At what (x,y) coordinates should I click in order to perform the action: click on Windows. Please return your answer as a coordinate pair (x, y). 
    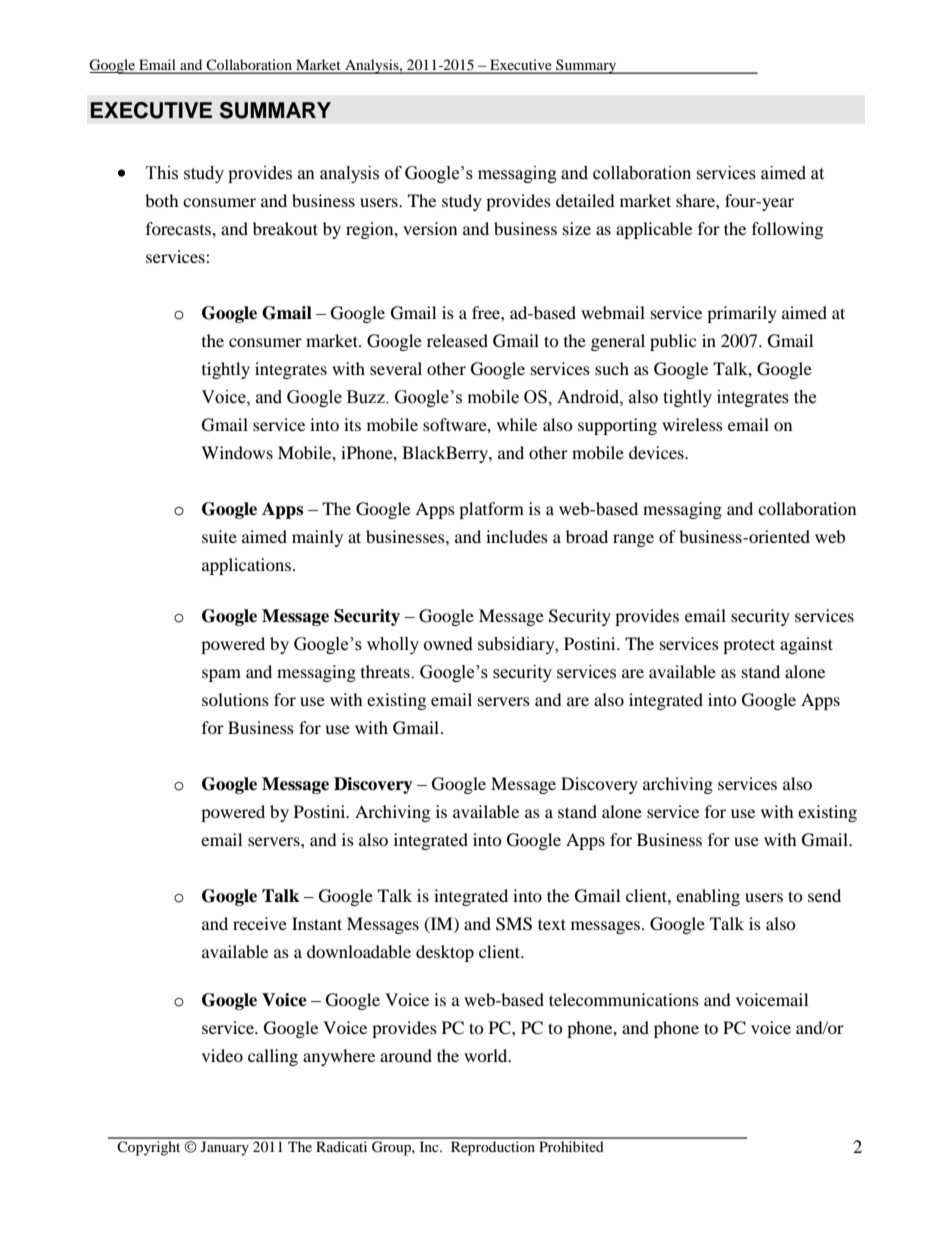
    Looking at the image, I should click on (237, 452).
